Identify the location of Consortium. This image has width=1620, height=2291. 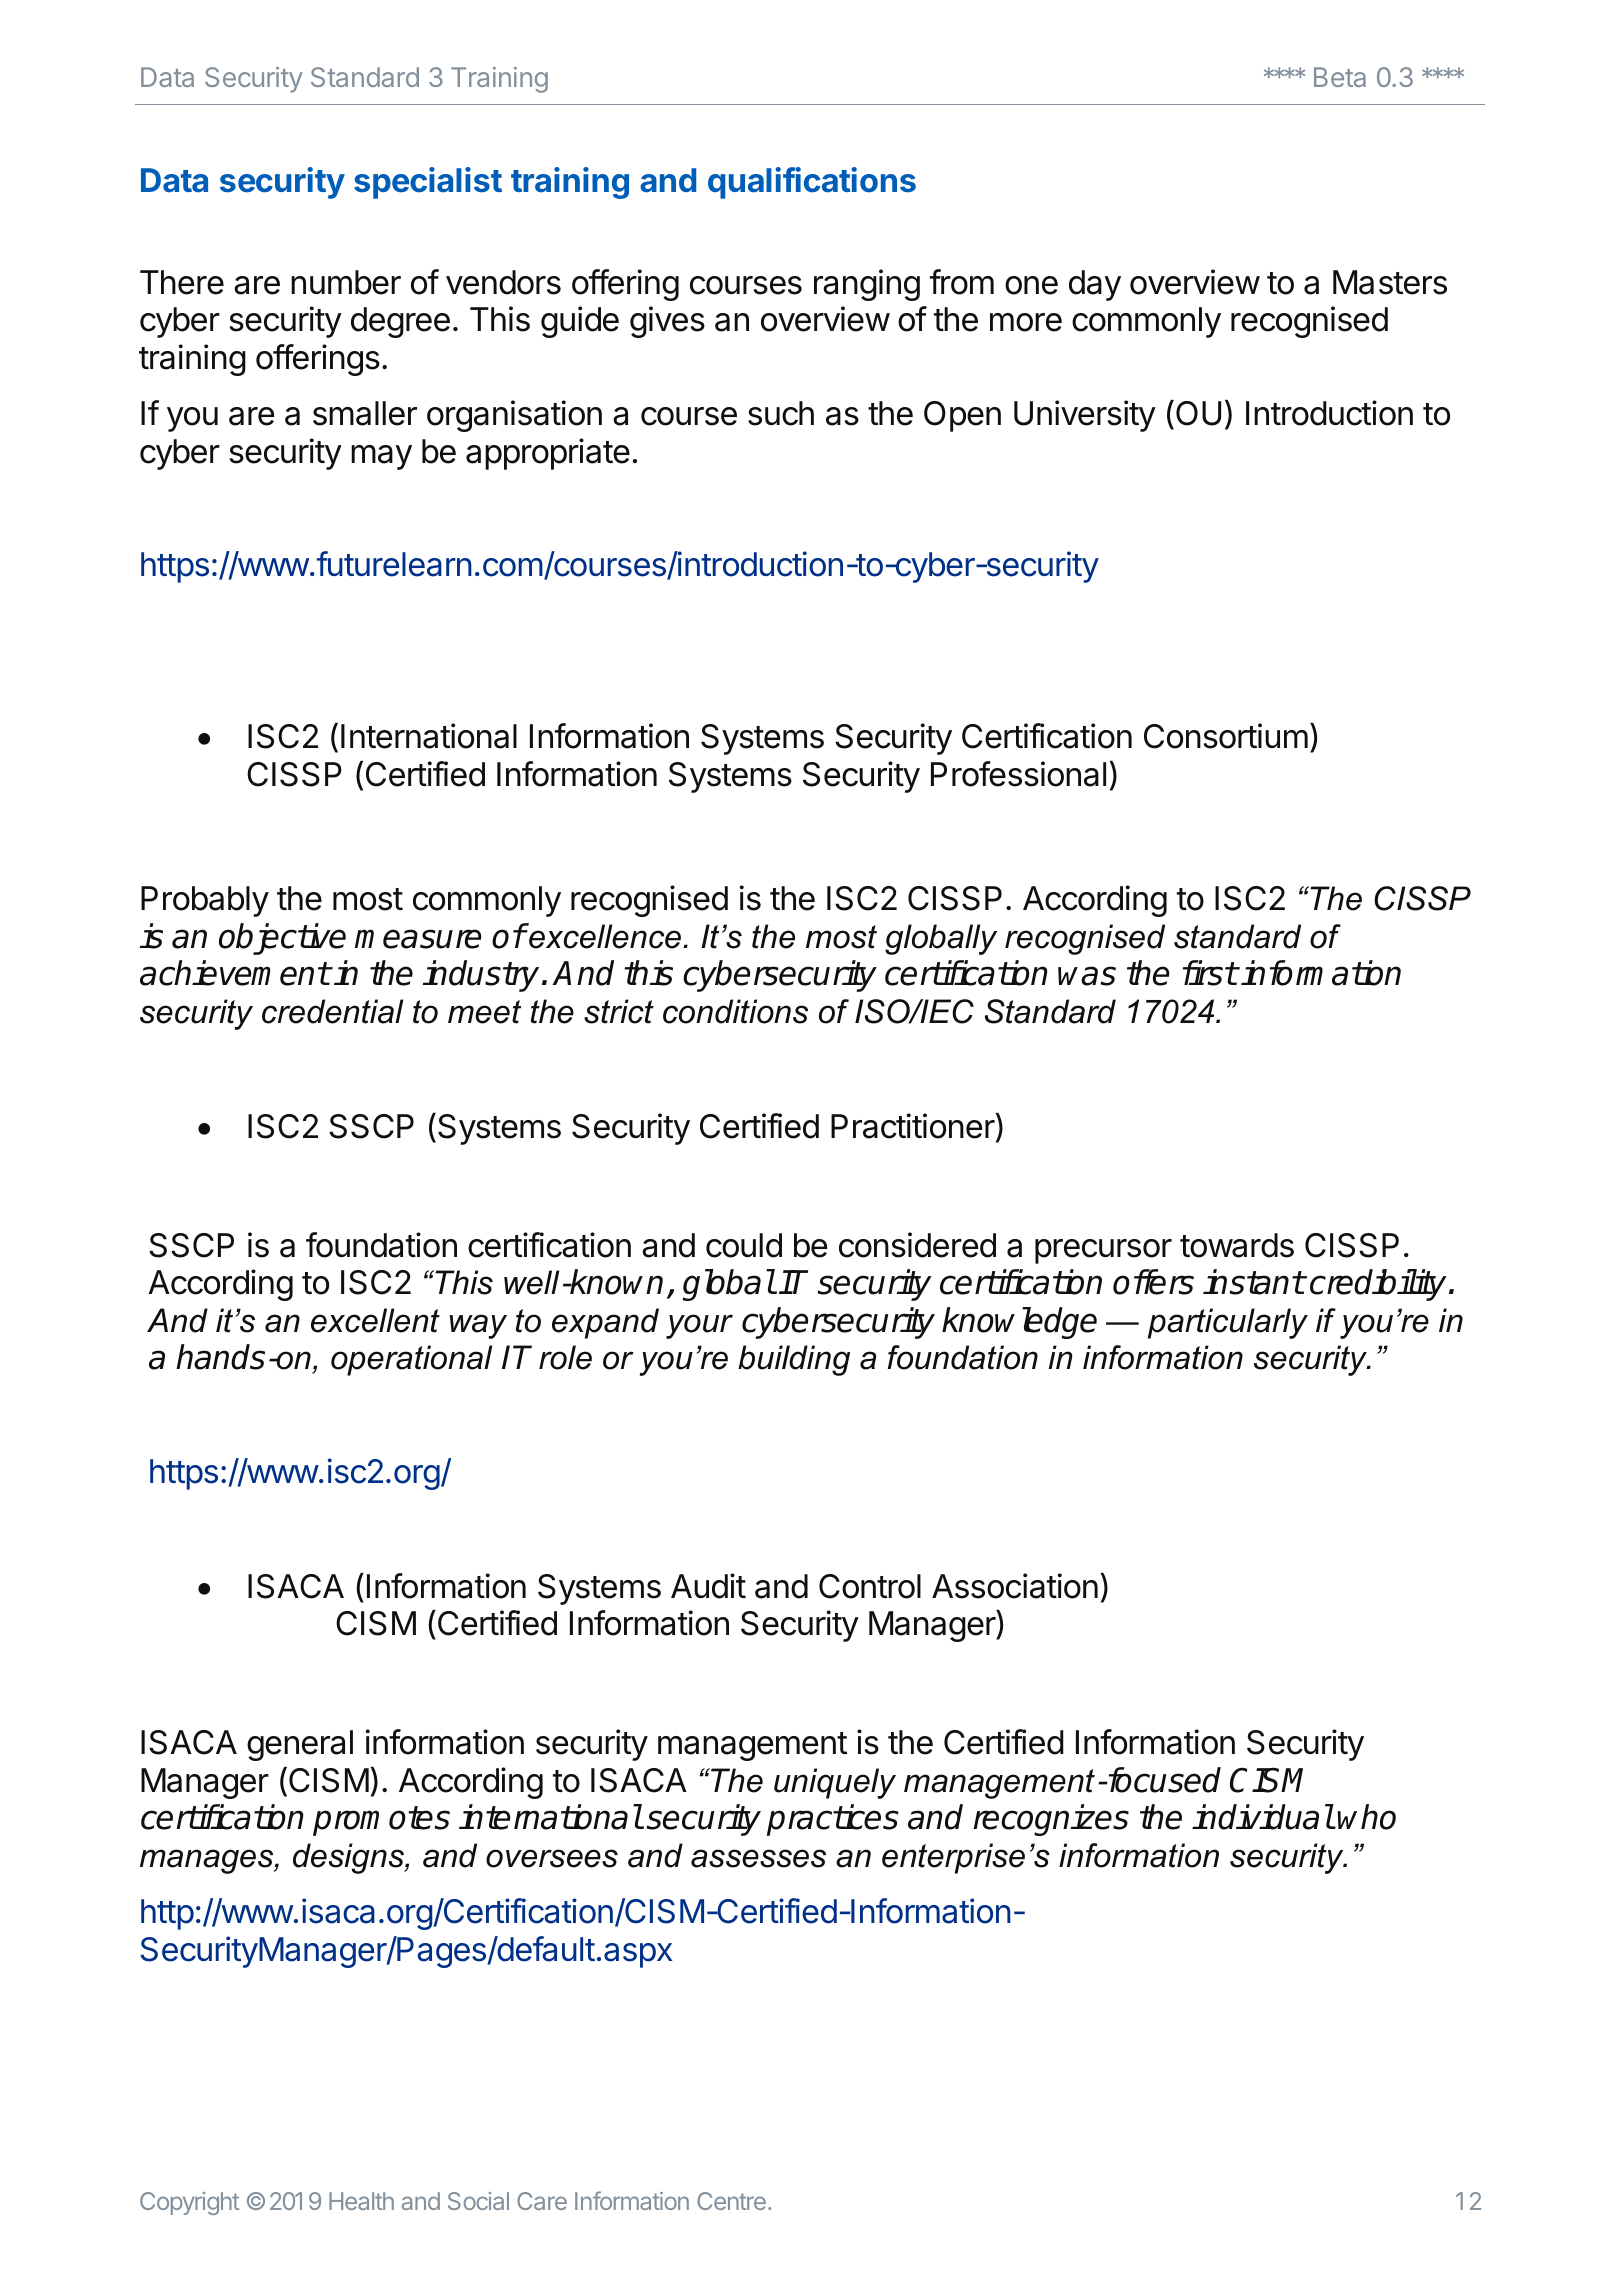
(1226, 736).
